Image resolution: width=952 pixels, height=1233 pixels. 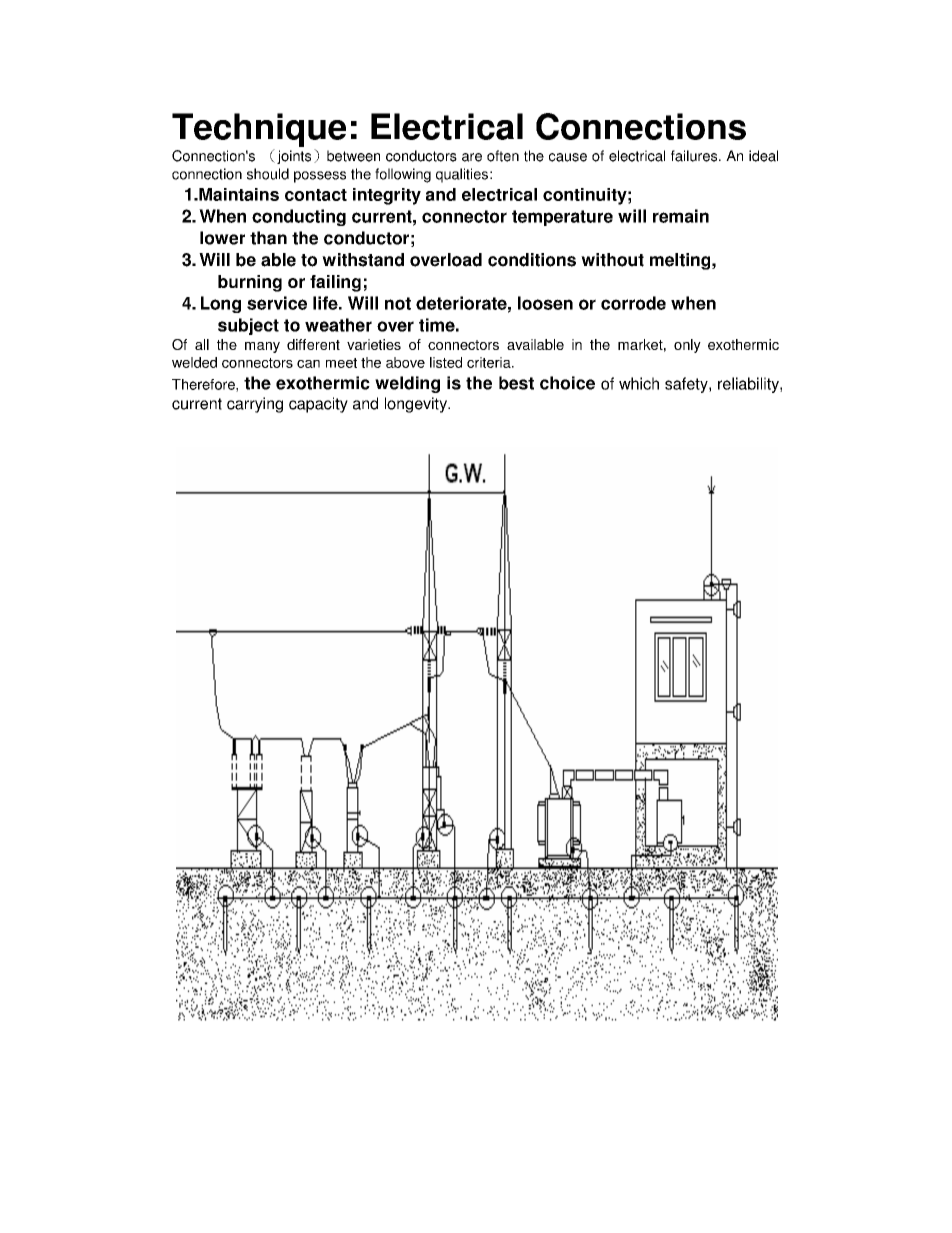 I want to click on carrying, so click(x=255, y=405).
